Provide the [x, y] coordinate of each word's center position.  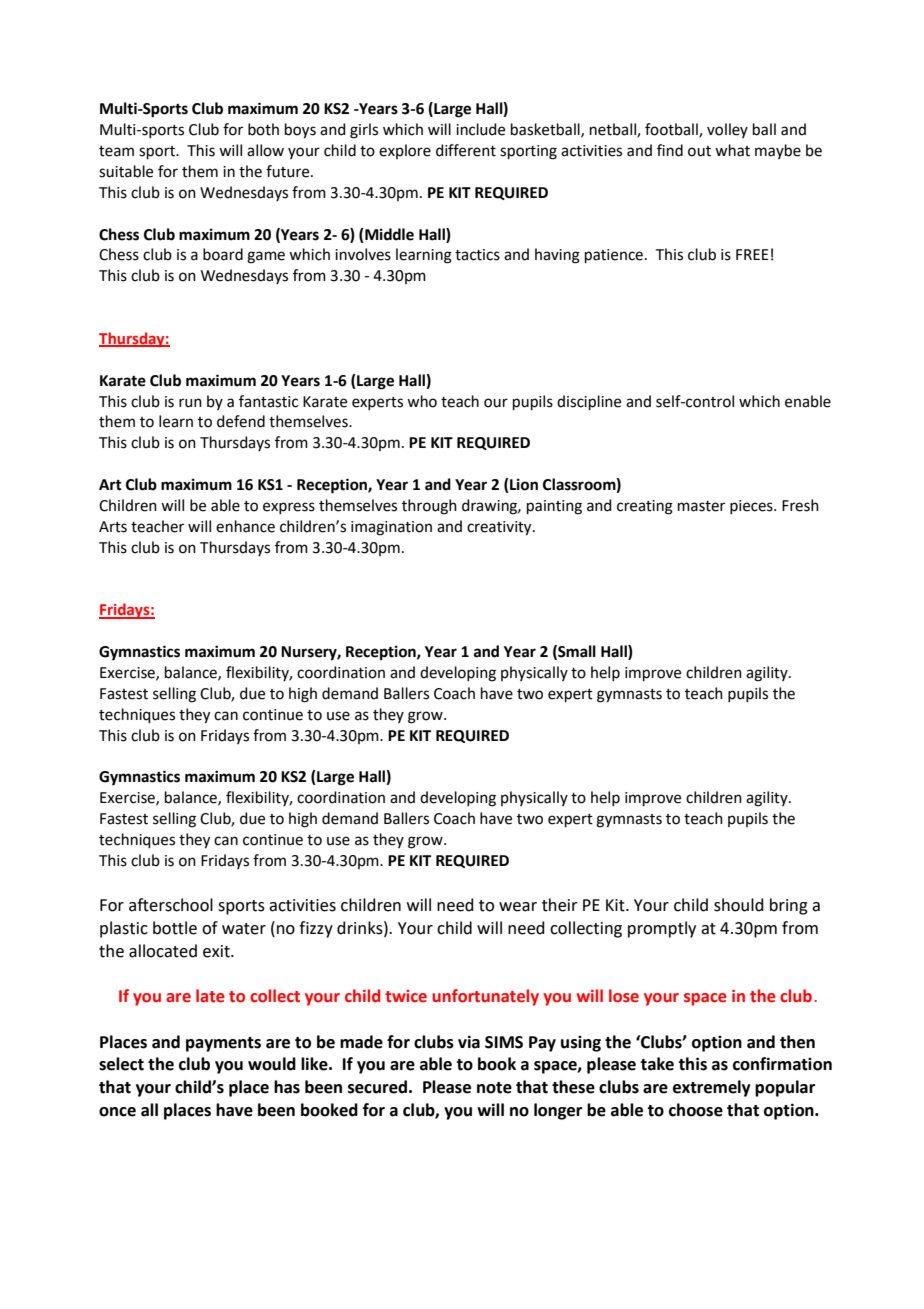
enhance [245, 526]
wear [518, 907]
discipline [589, 402]
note [494, 1088]
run [190, 403]
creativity [500, 528]
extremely [712, 1088]
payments [223, 1044]
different [466, 150]
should [739, 905]
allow [265, 150]
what [732, 150]
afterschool [171, 905]
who [422, 401]
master [701, 506]
